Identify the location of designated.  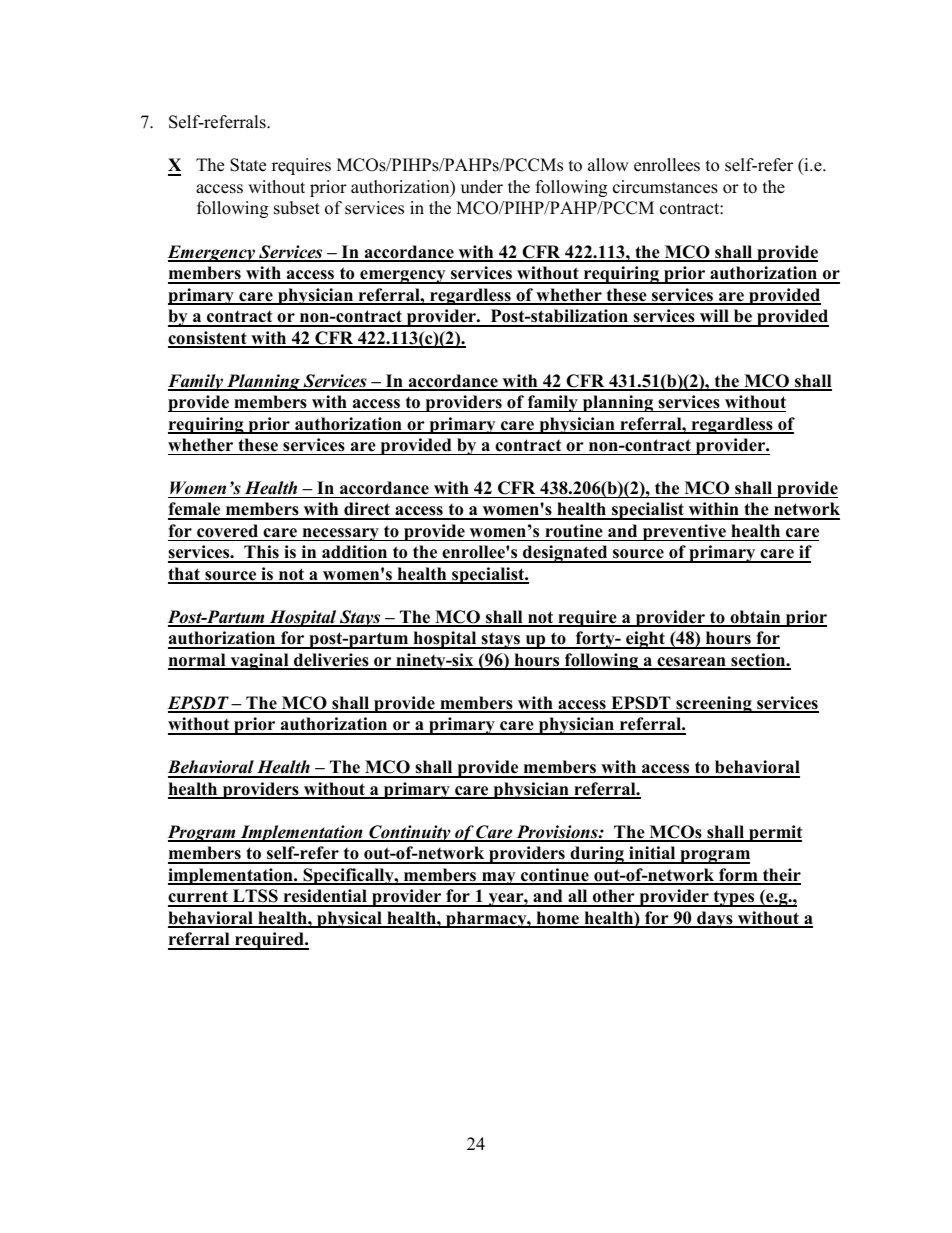
(565, 554).
